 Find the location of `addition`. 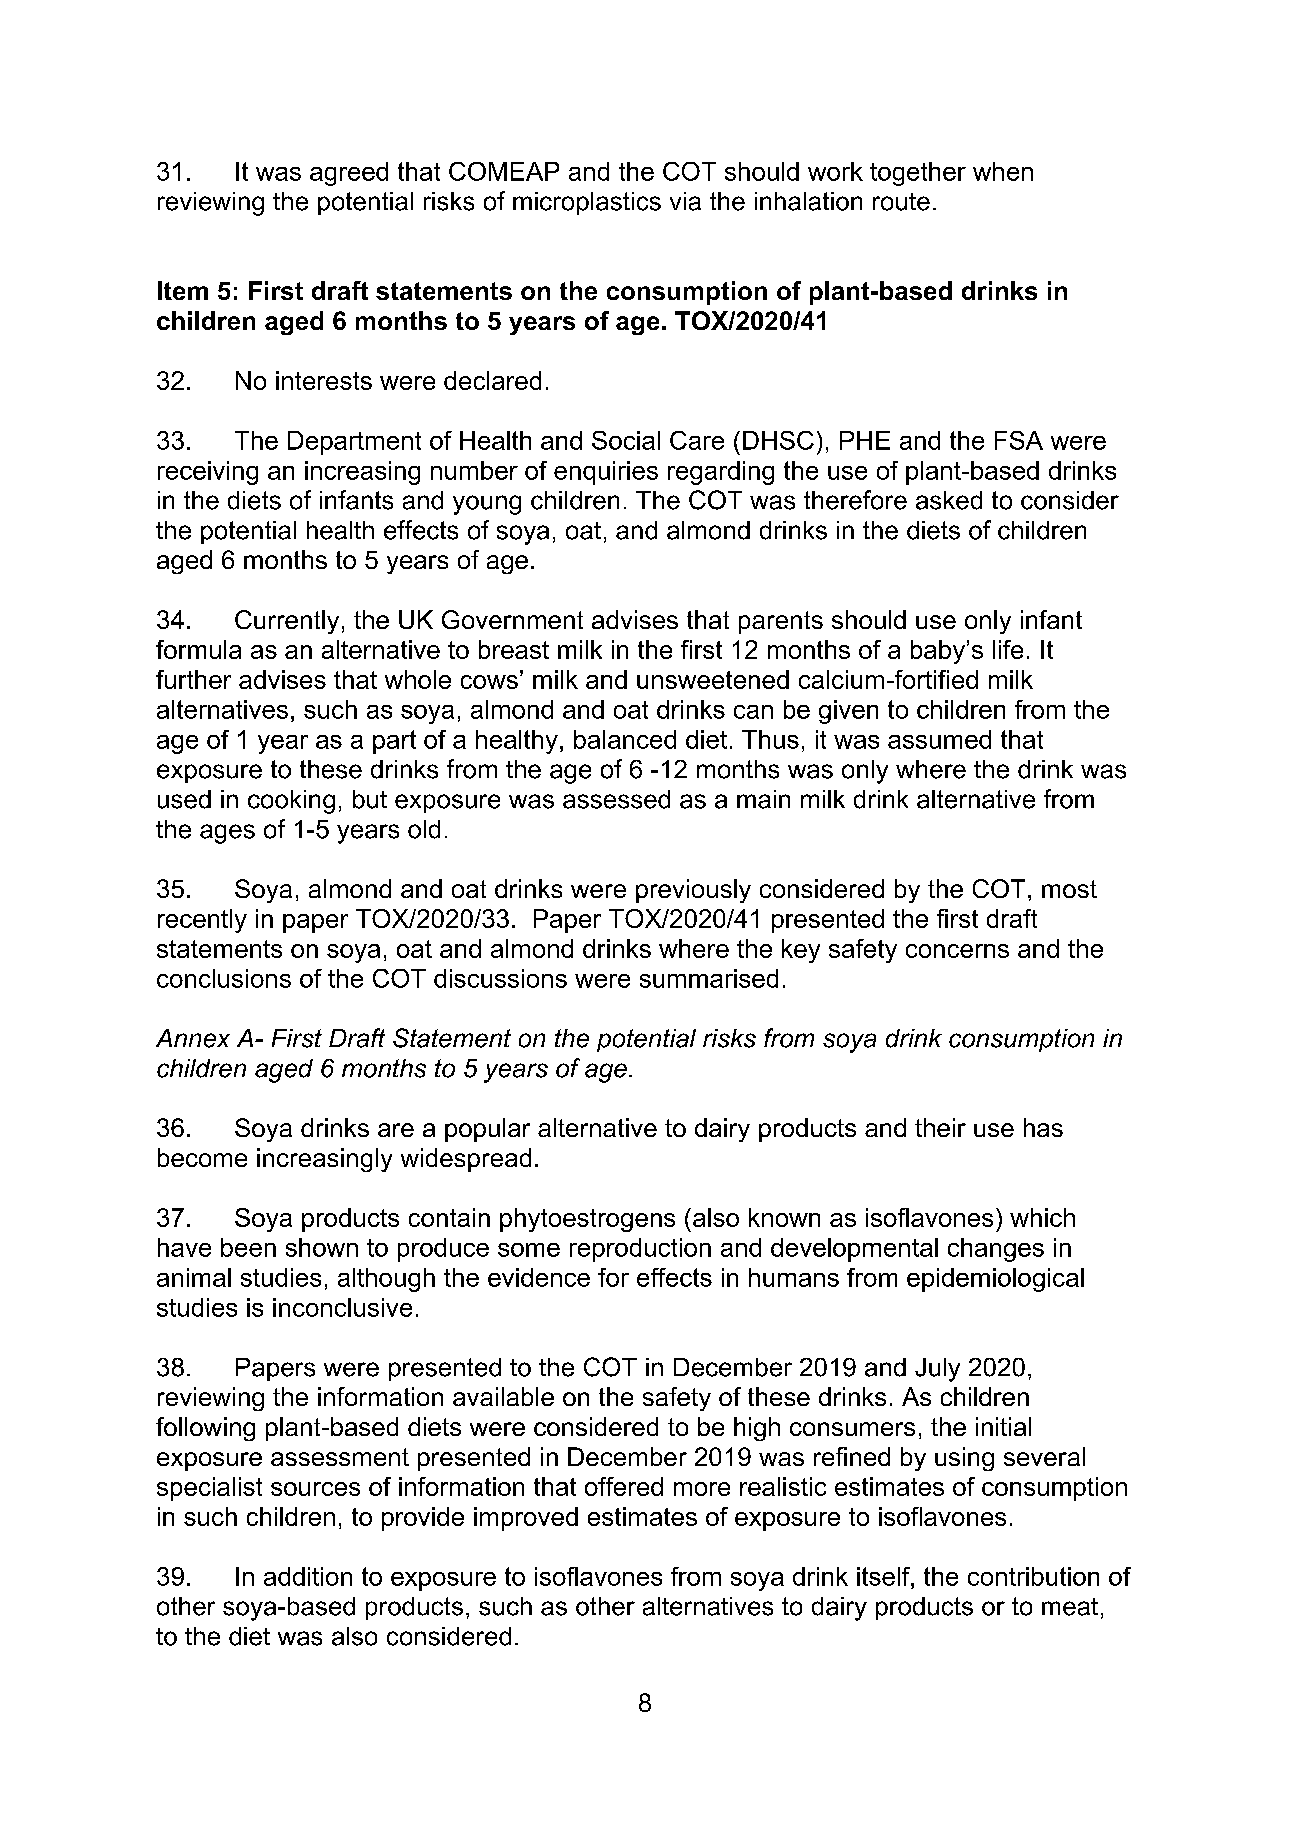

addition is located at coordinates (308, 1576).
